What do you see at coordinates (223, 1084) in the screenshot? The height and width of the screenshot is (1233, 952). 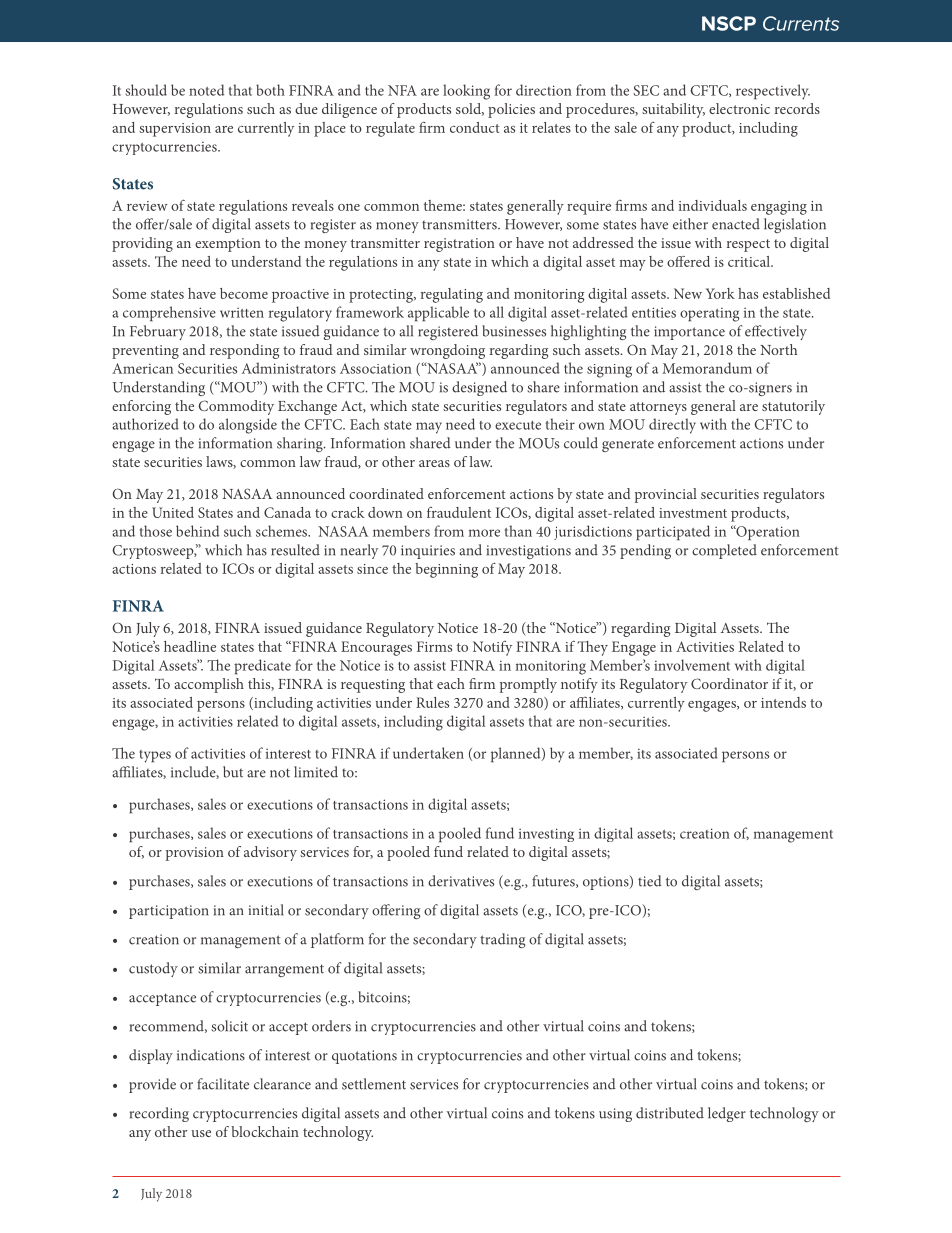 I see `facilitate` at bounding box center [223, 1084].
